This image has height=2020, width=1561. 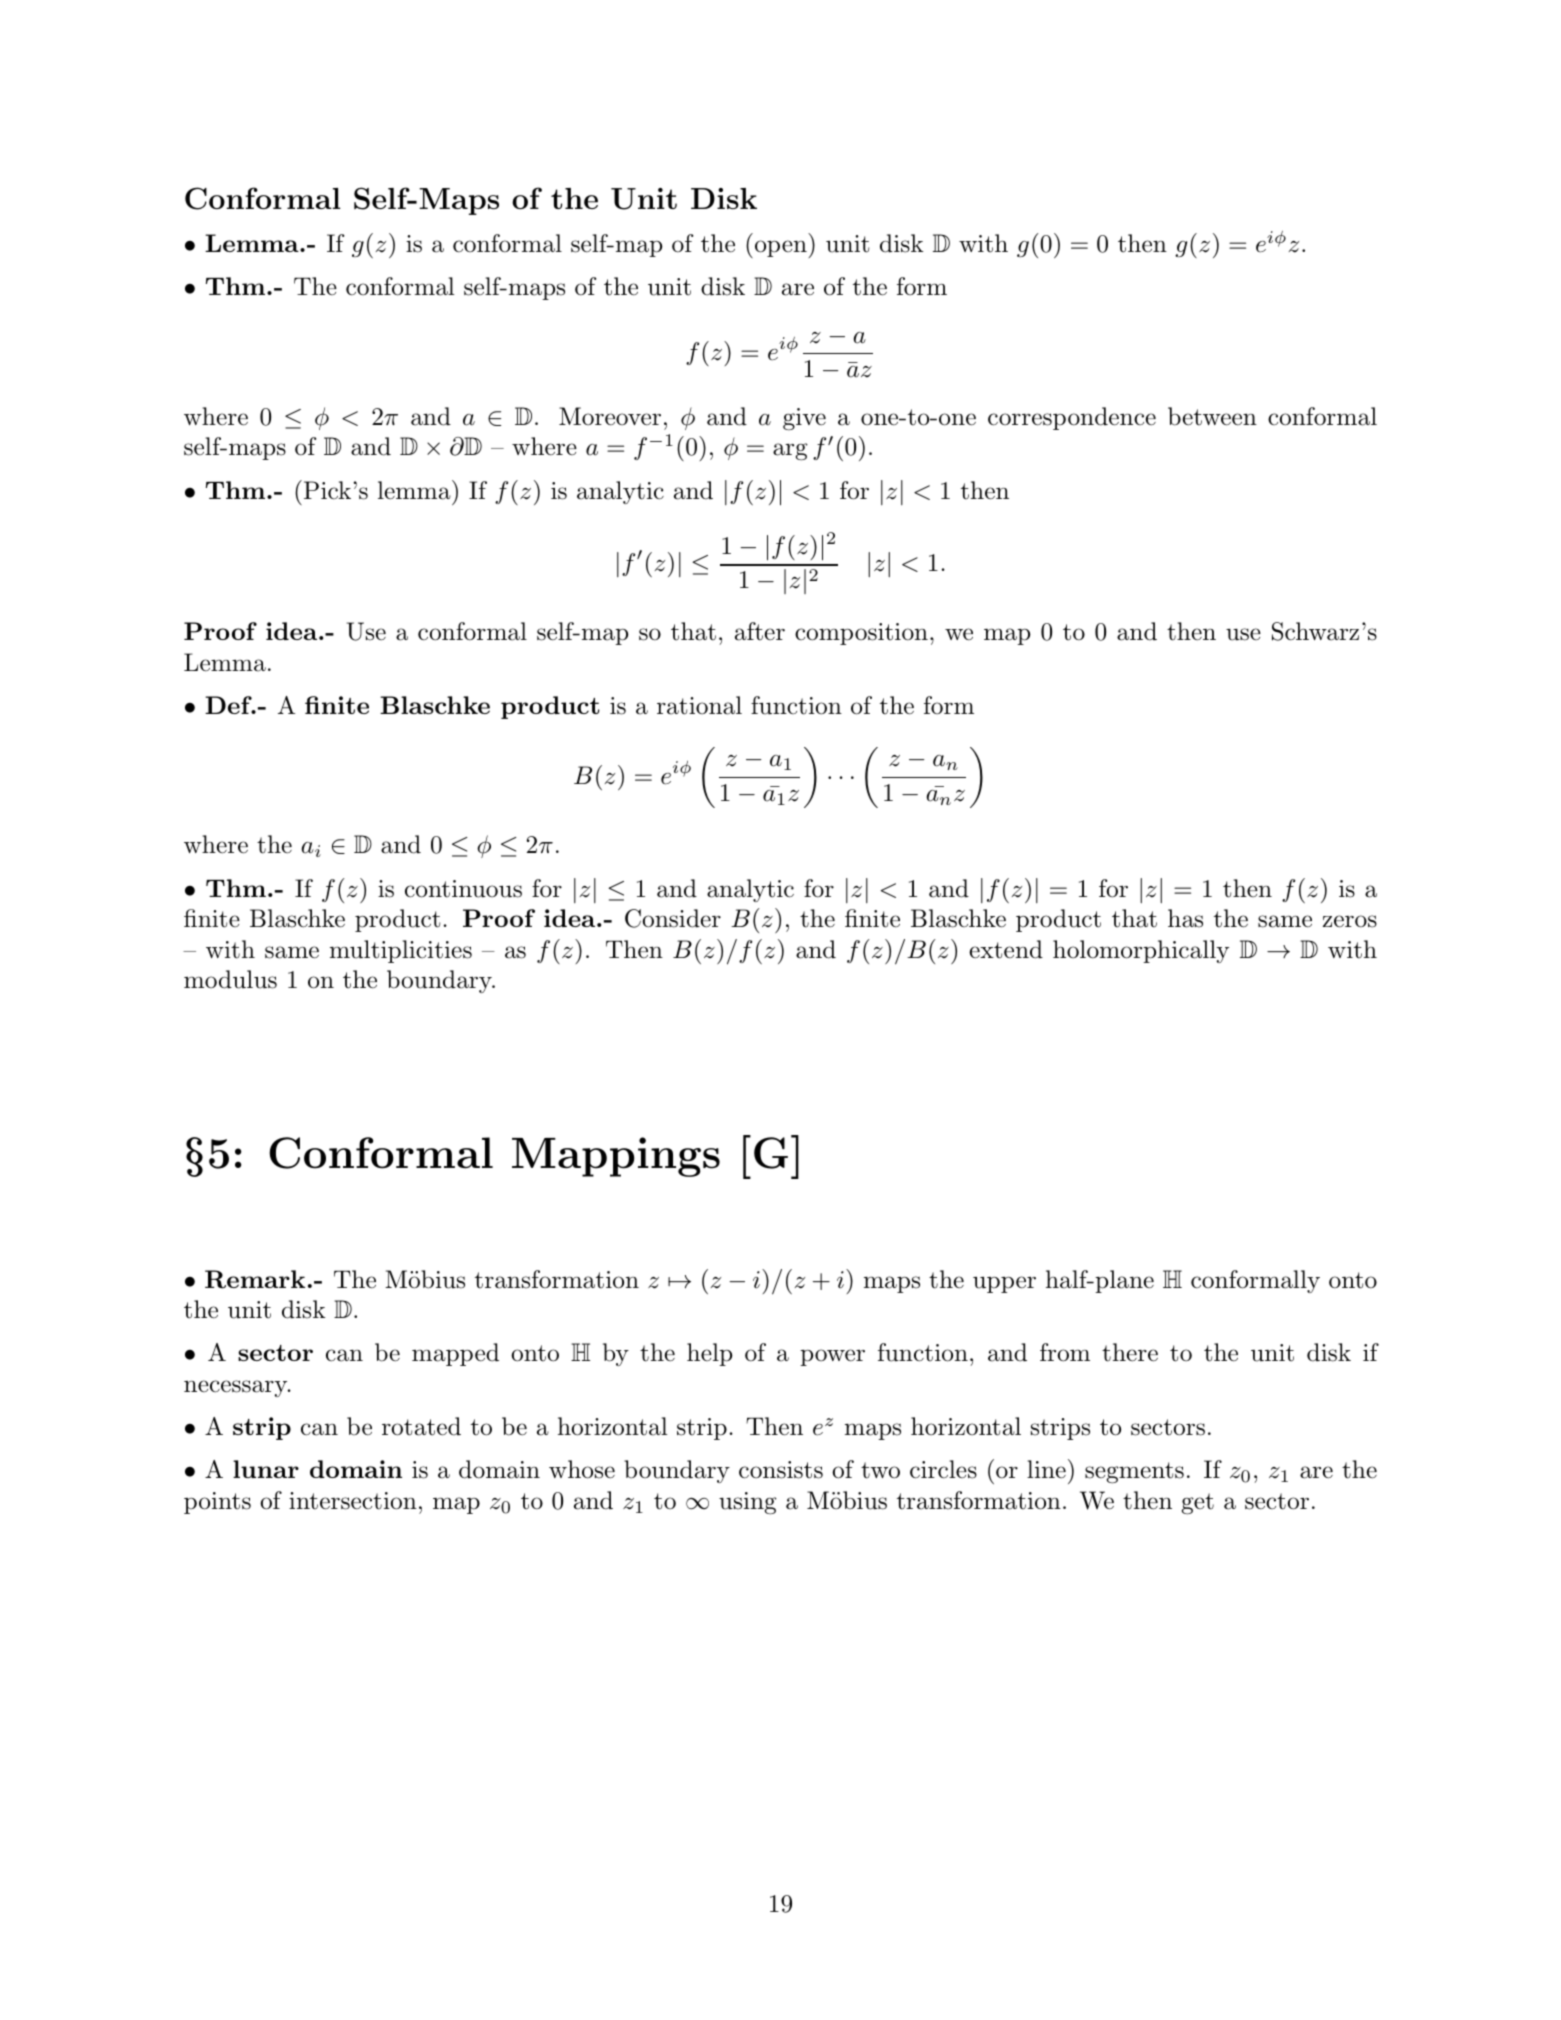 I want to click on has, so click(x=1185, y=918).
